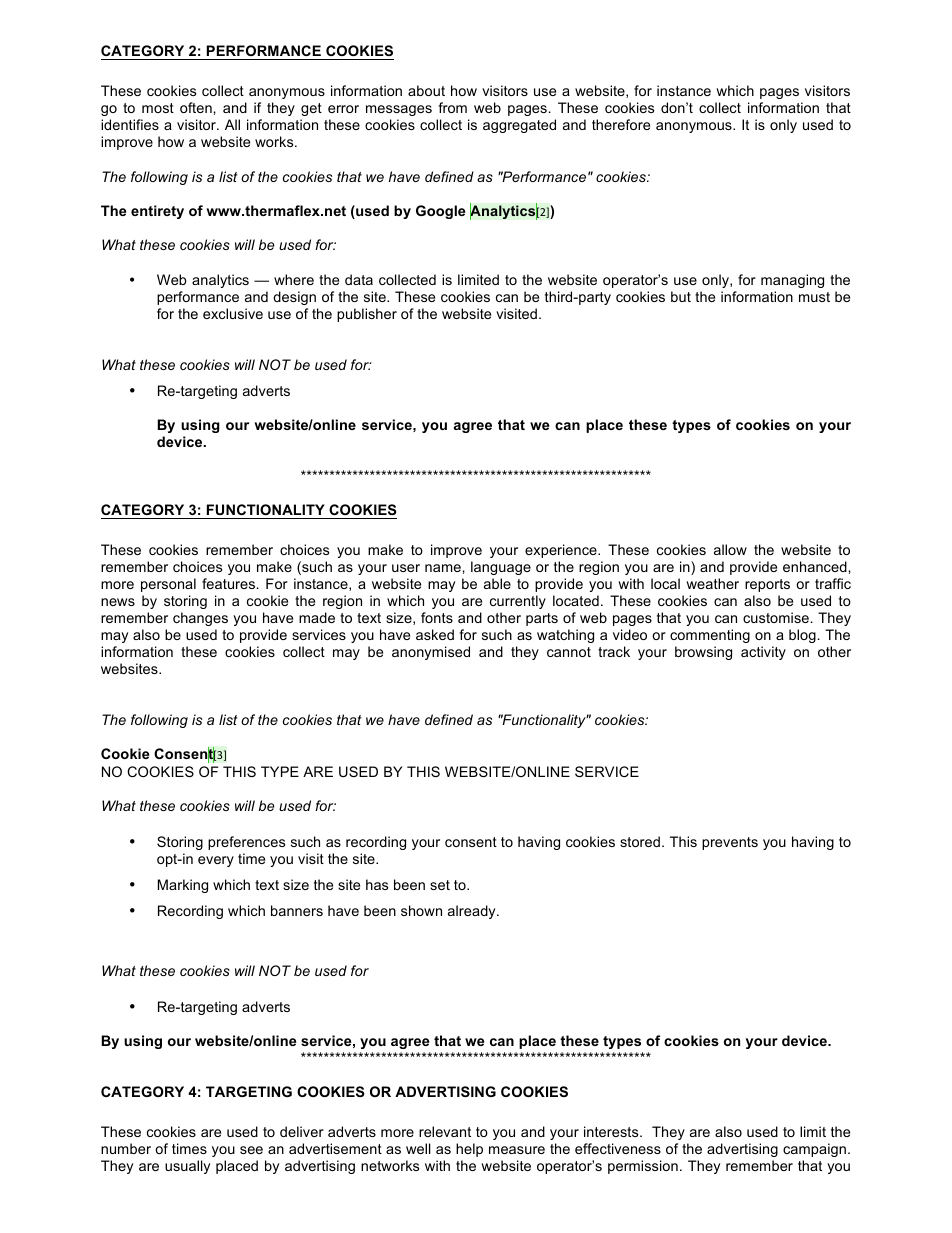 This screenshot has width=952, height=1233. What do you see at coordinates (233, 313) in the screenshot?
I see `exclusive` at bounding box center [233, 313].
